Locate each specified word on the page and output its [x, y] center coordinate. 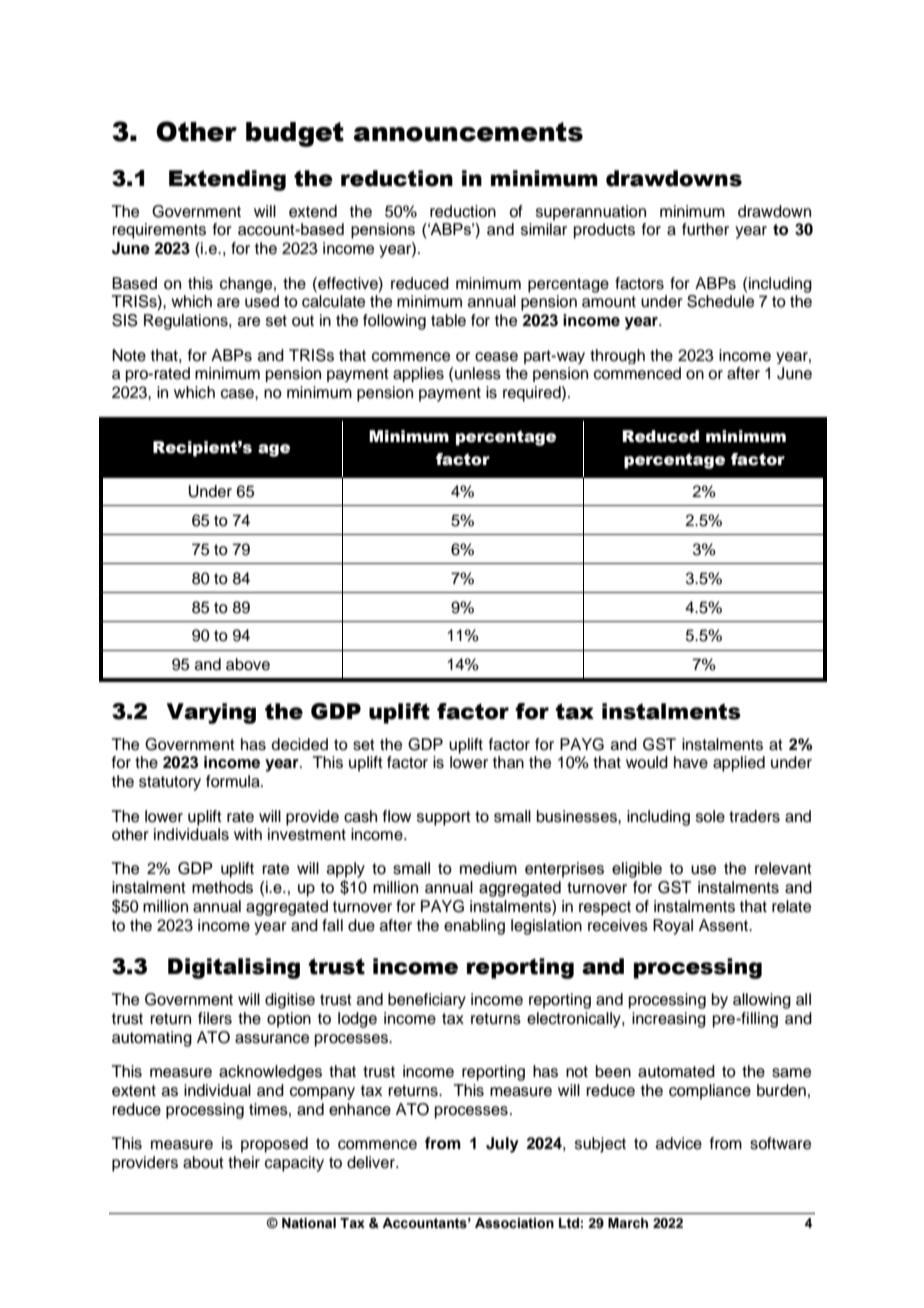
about [203, 1162]
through [617, 356]
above [248, 664]
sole [710, 816]
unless [478, 373]
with [248, 834]
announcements [468, 132]
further [705, 229]
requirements [159, 231]
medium [488, 868]
